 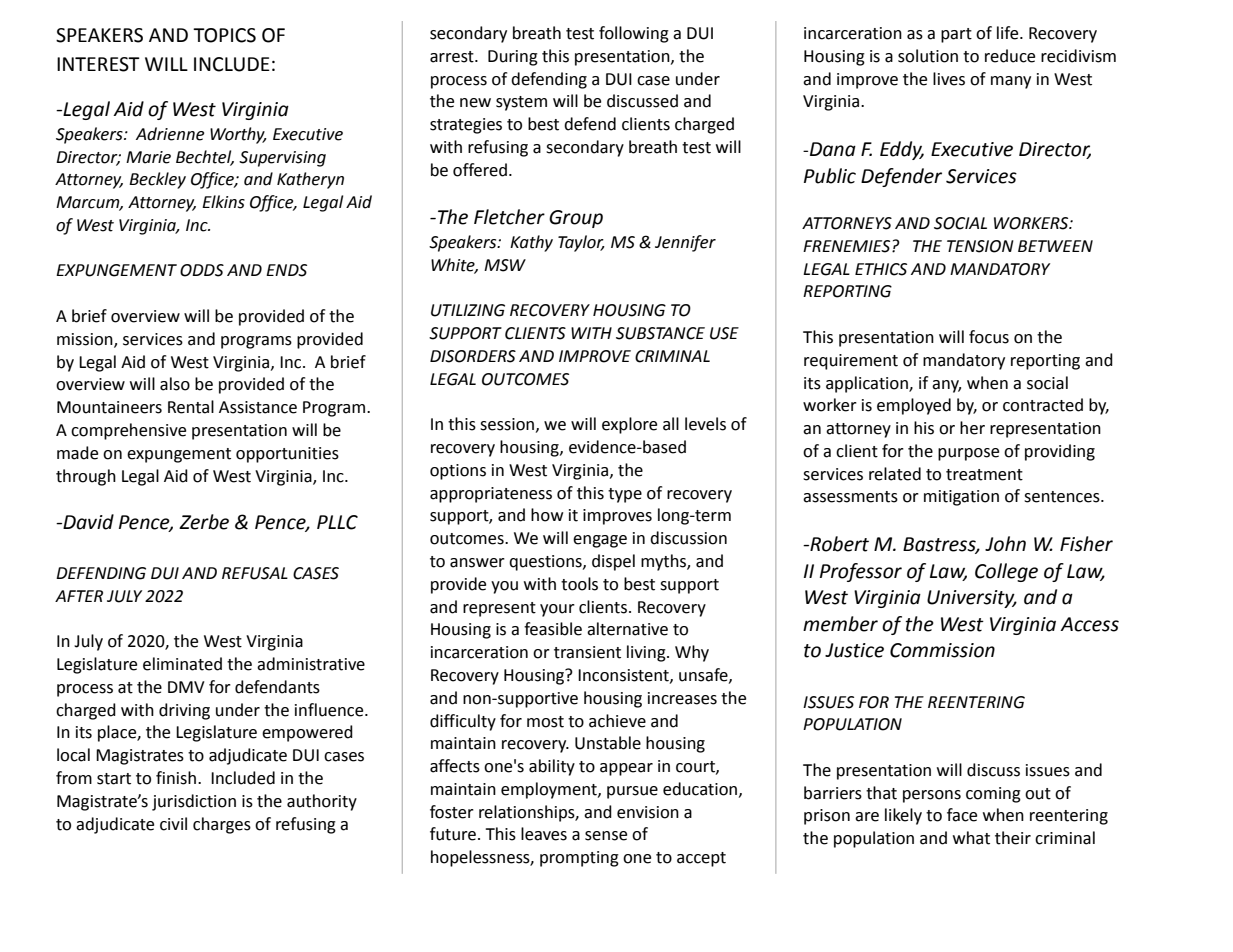 I want to click on purpose, so click(x=968, y=454).
